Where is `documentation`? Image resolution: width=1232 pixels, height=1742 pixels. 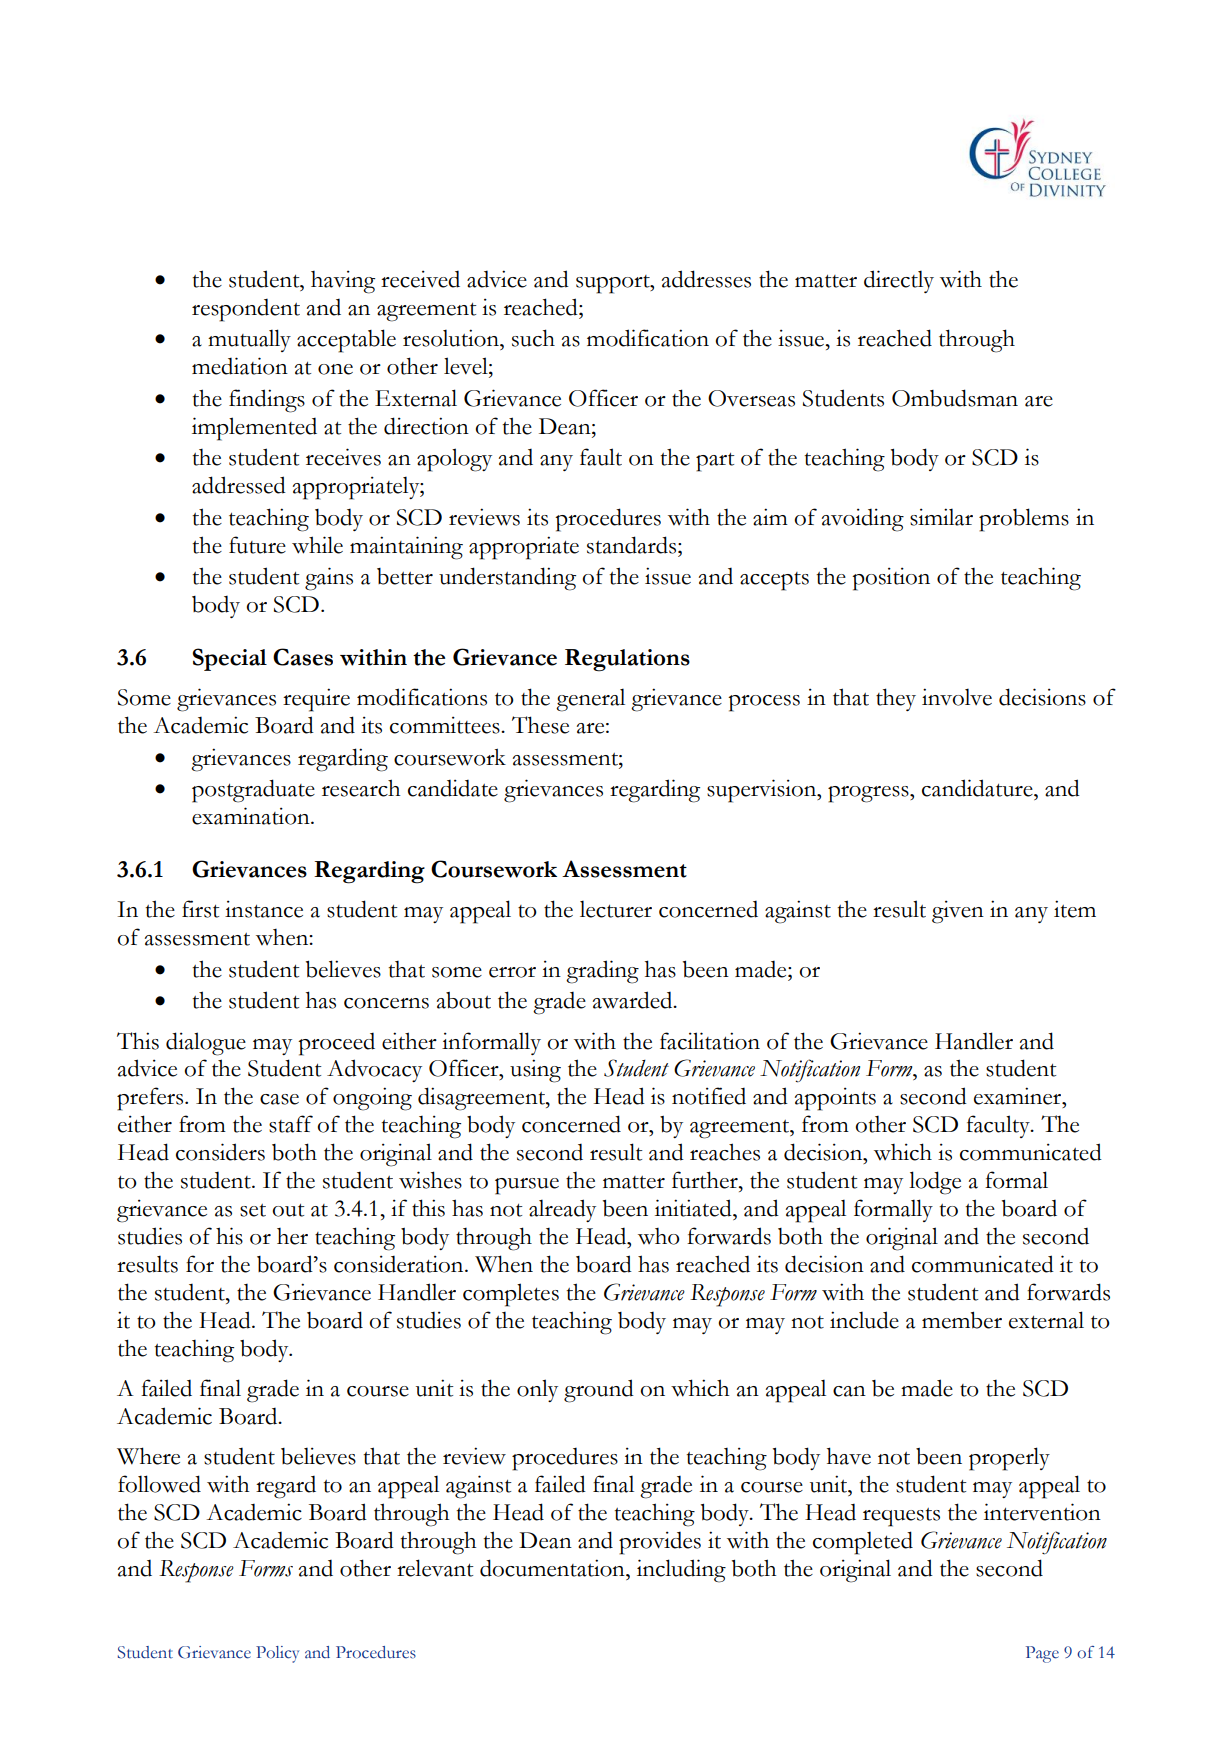 documentation is located at coordinates (553, 1568).
